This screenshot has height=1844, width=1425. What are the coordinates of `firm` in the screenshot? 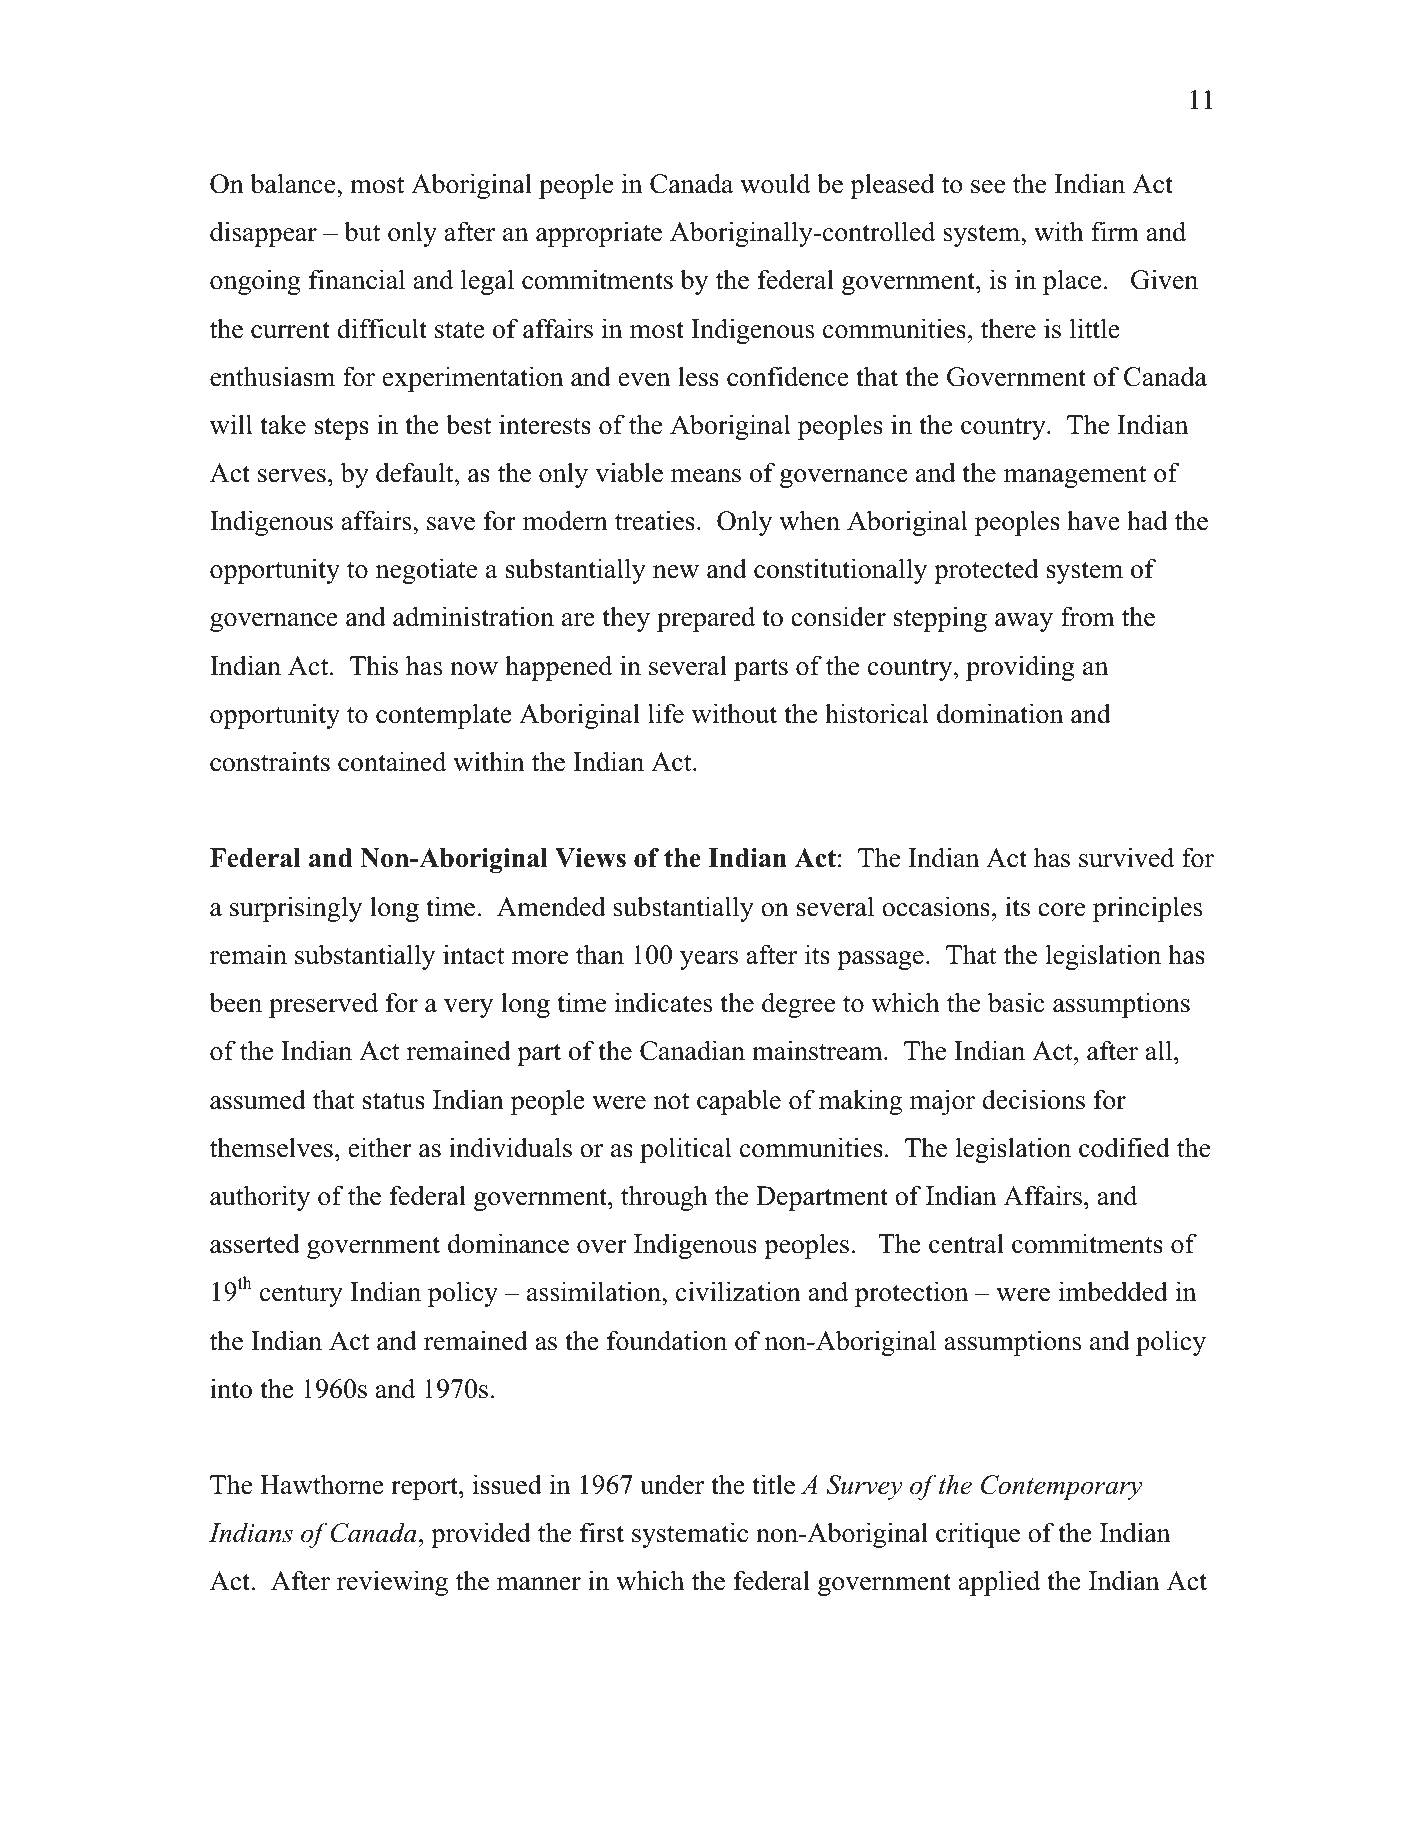 It's located at (1115, 231).
